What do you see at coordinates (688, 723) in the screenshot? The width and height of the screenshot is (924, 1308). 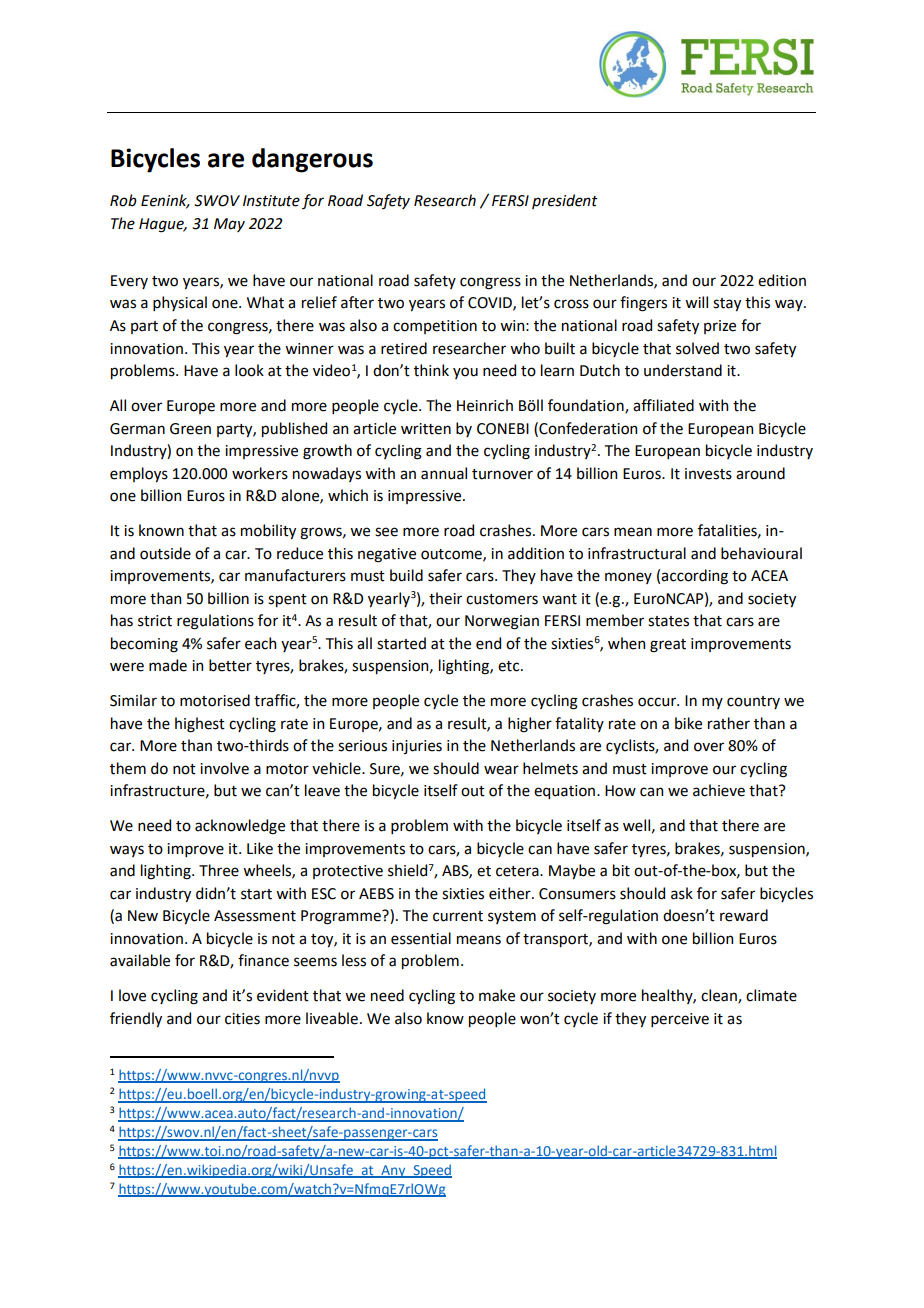 I see `bike` at bounding box center [688, 723].
